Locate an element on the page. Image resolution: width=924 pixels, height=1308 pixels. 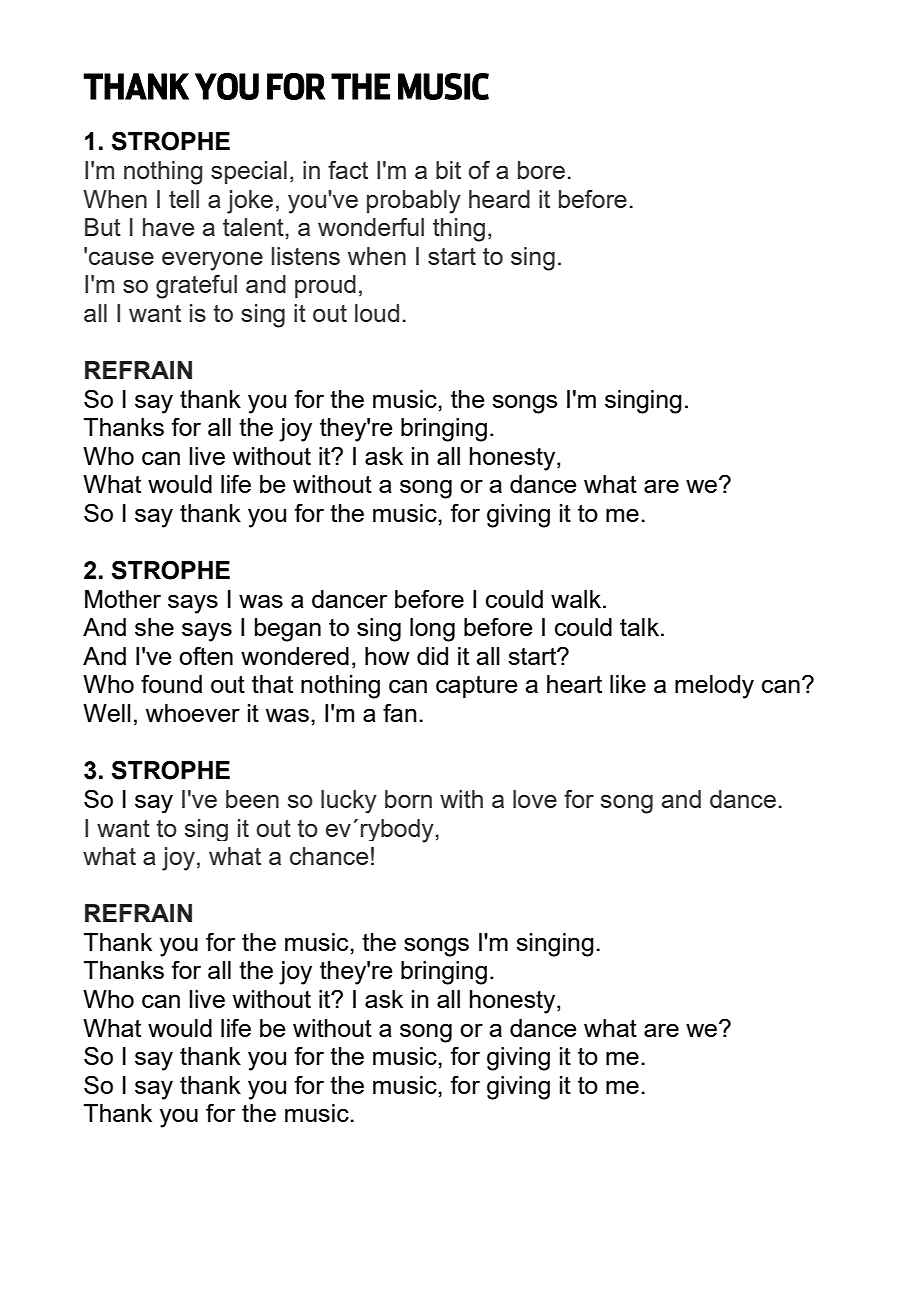
long is located at coordinates (432, 630).
